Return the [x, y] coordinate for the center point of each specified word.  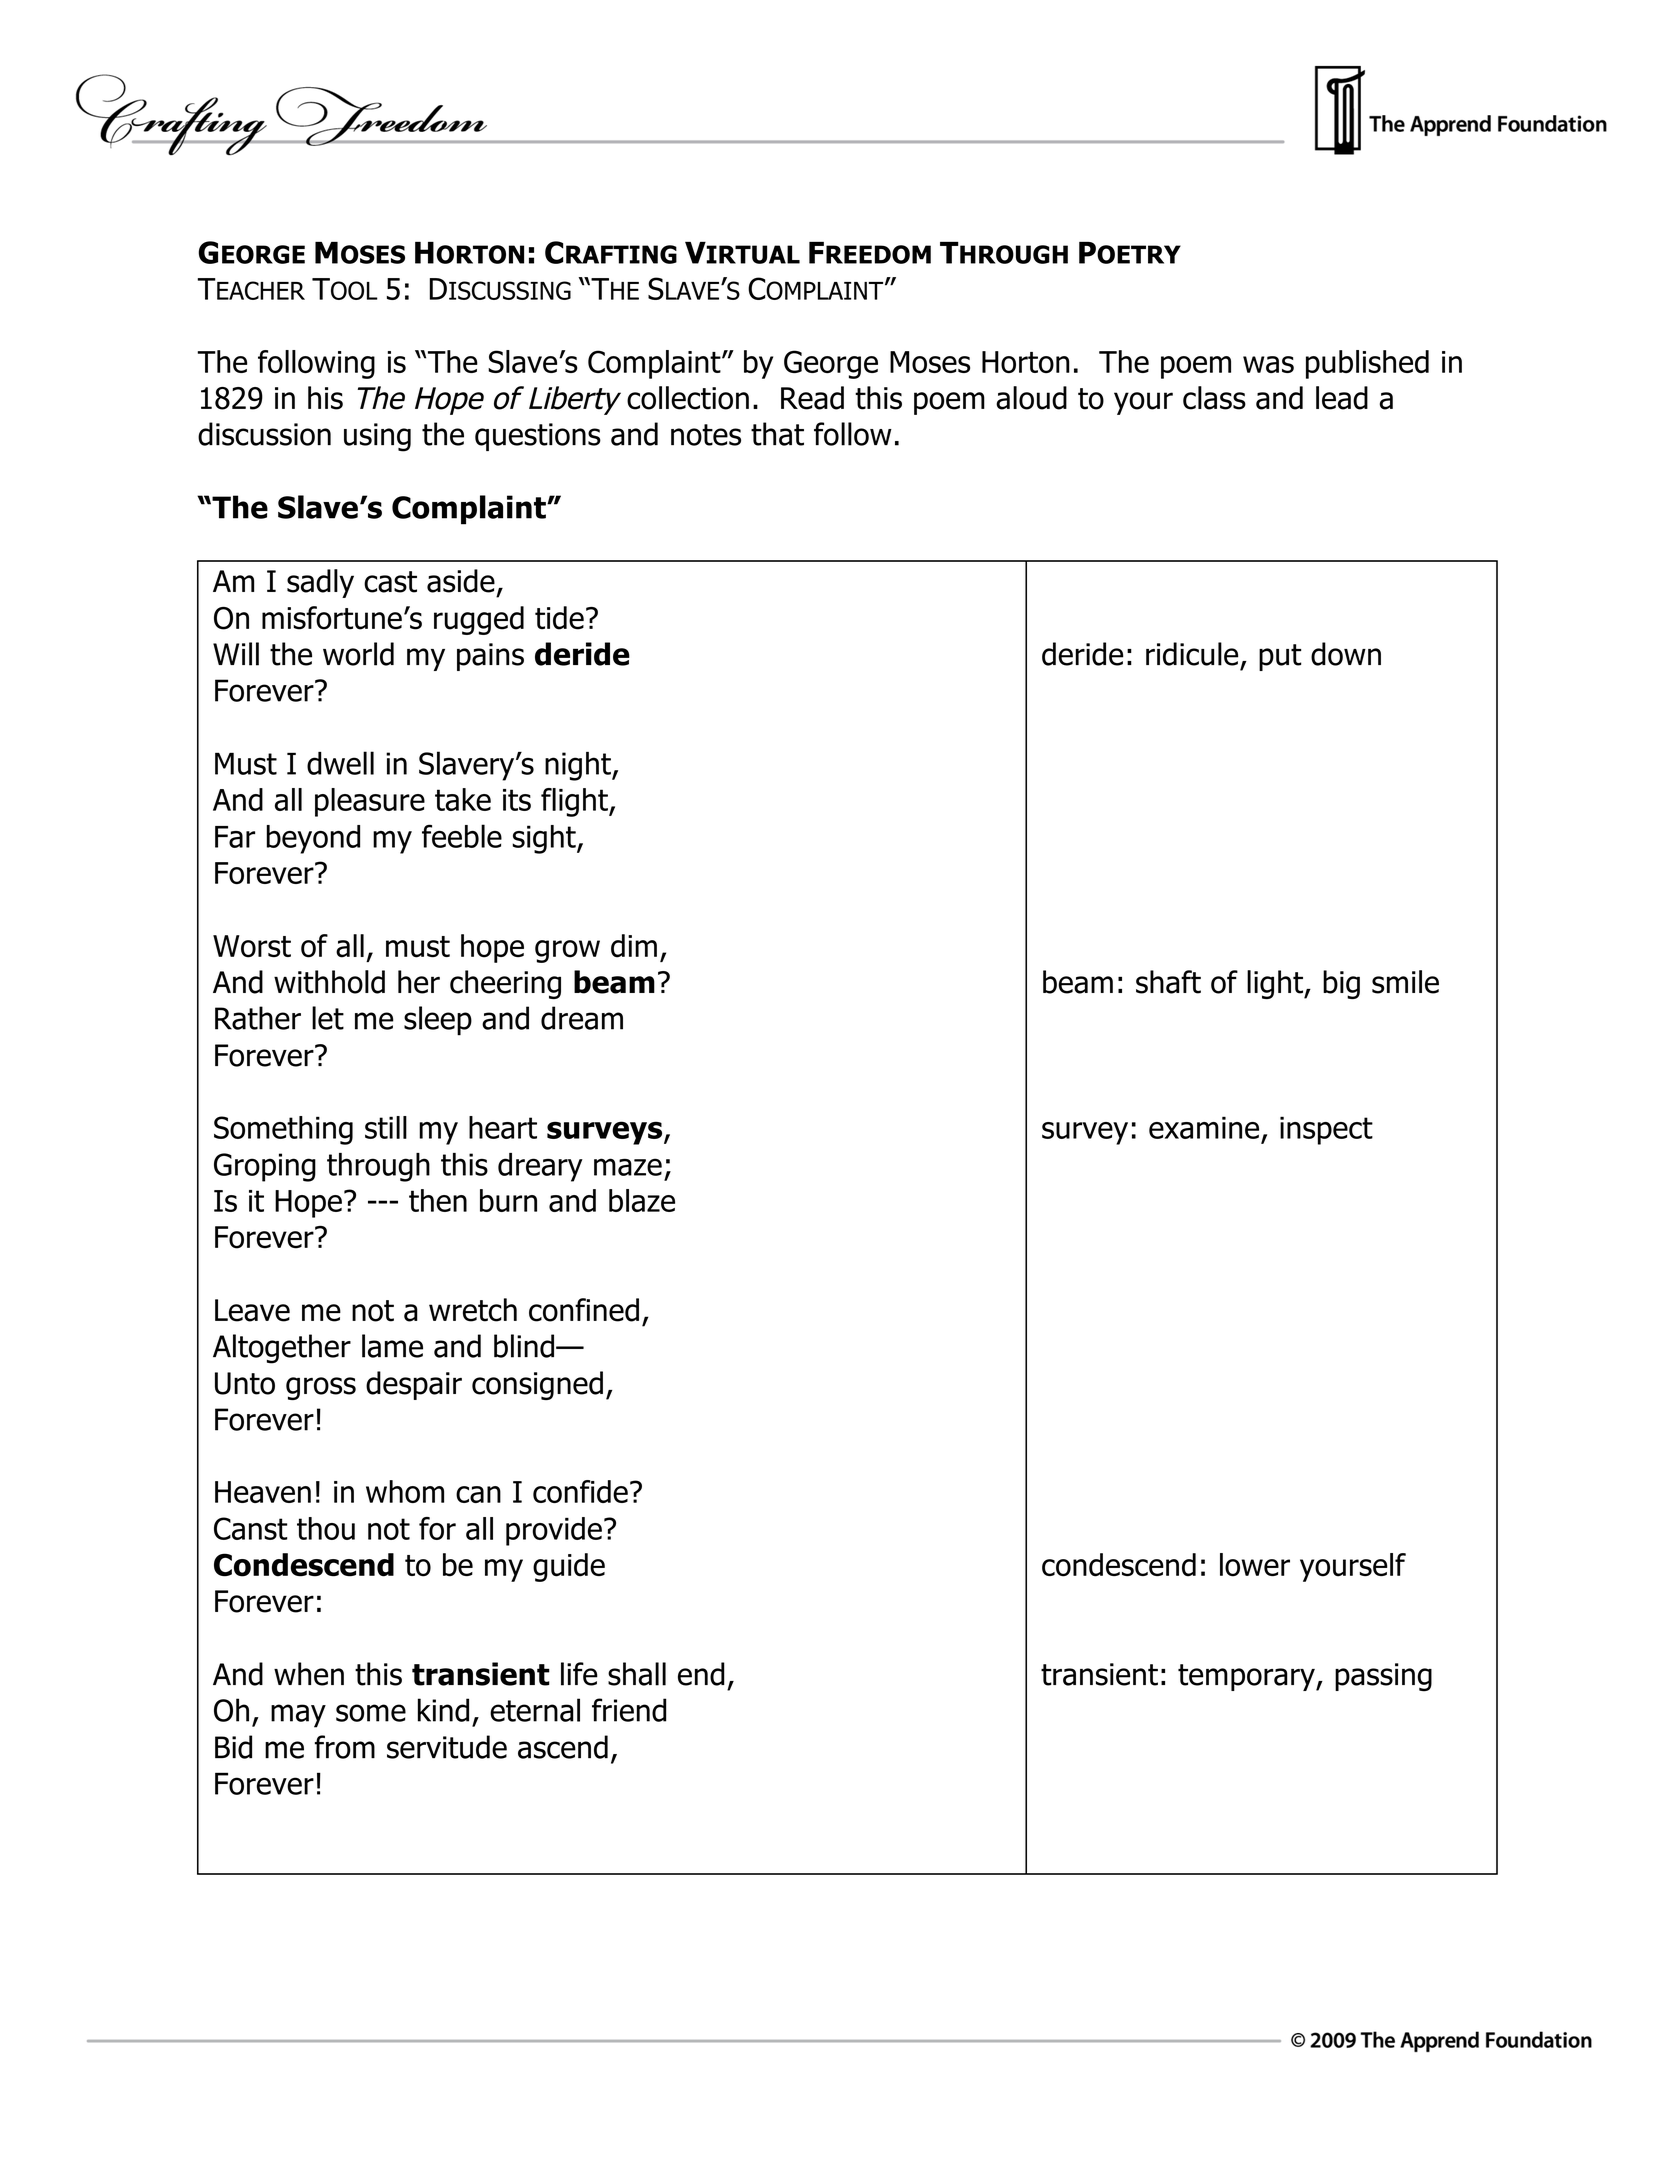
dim [634, 946]
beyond [313, 839]
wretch [473, 1310]
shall [637, 1674]
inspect [1326, 1130]
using [377, 437]
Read [812, 398]
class [1214, 398]
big [1341, 984]
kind [443, 1710]
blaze [642, 1200]
